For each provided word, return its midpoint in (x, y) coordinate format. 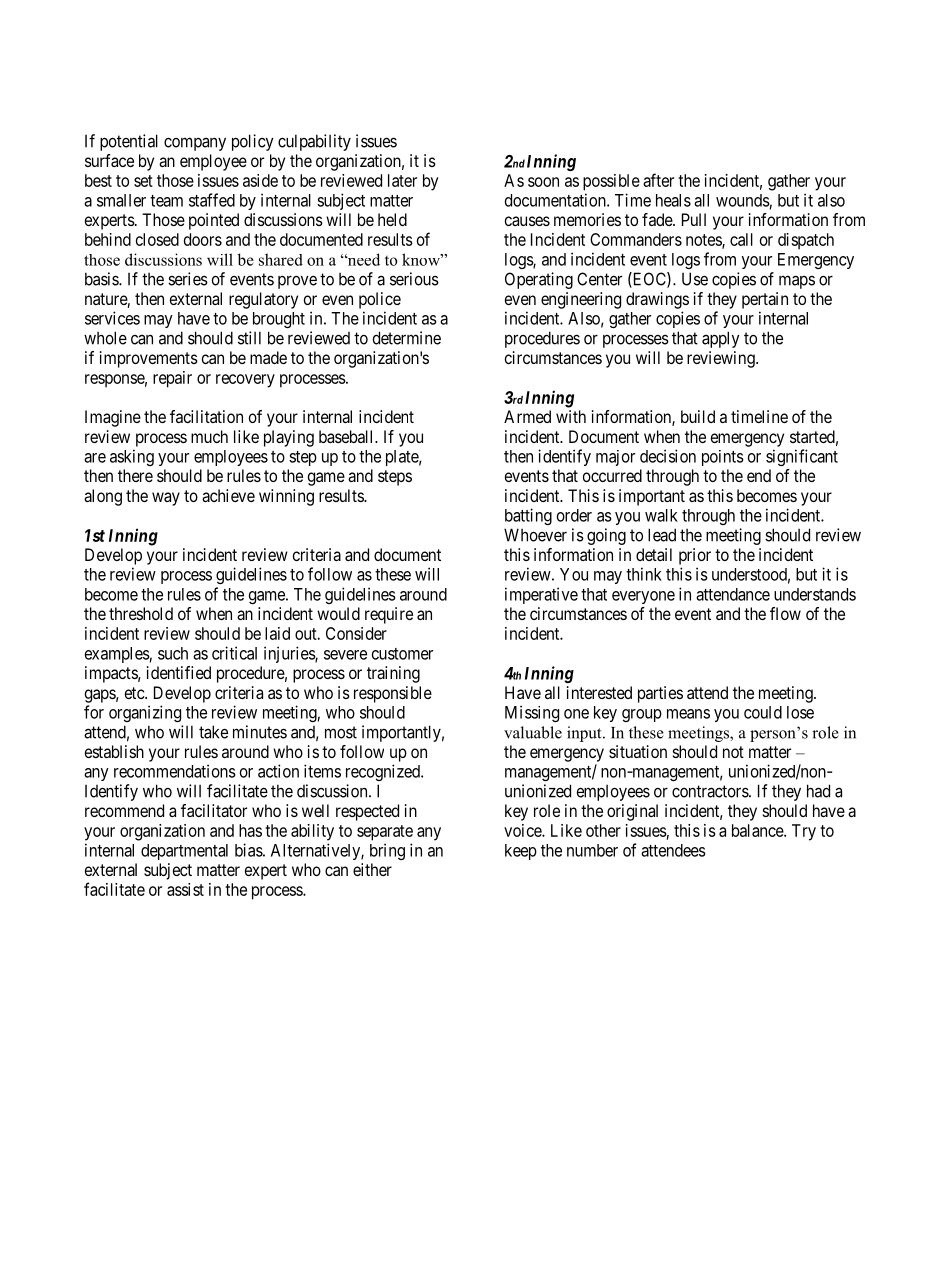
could (763, 712)
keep (521, 852)
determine (407, 338)
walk (661, 515)
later (402, 180)
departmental (184, 852)
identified (179, 672)
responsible (393, 694)
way (166, 499)
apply (721, 339)
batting (528, 516)
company (195, 144)
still (249, 338)
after (658, 180)
